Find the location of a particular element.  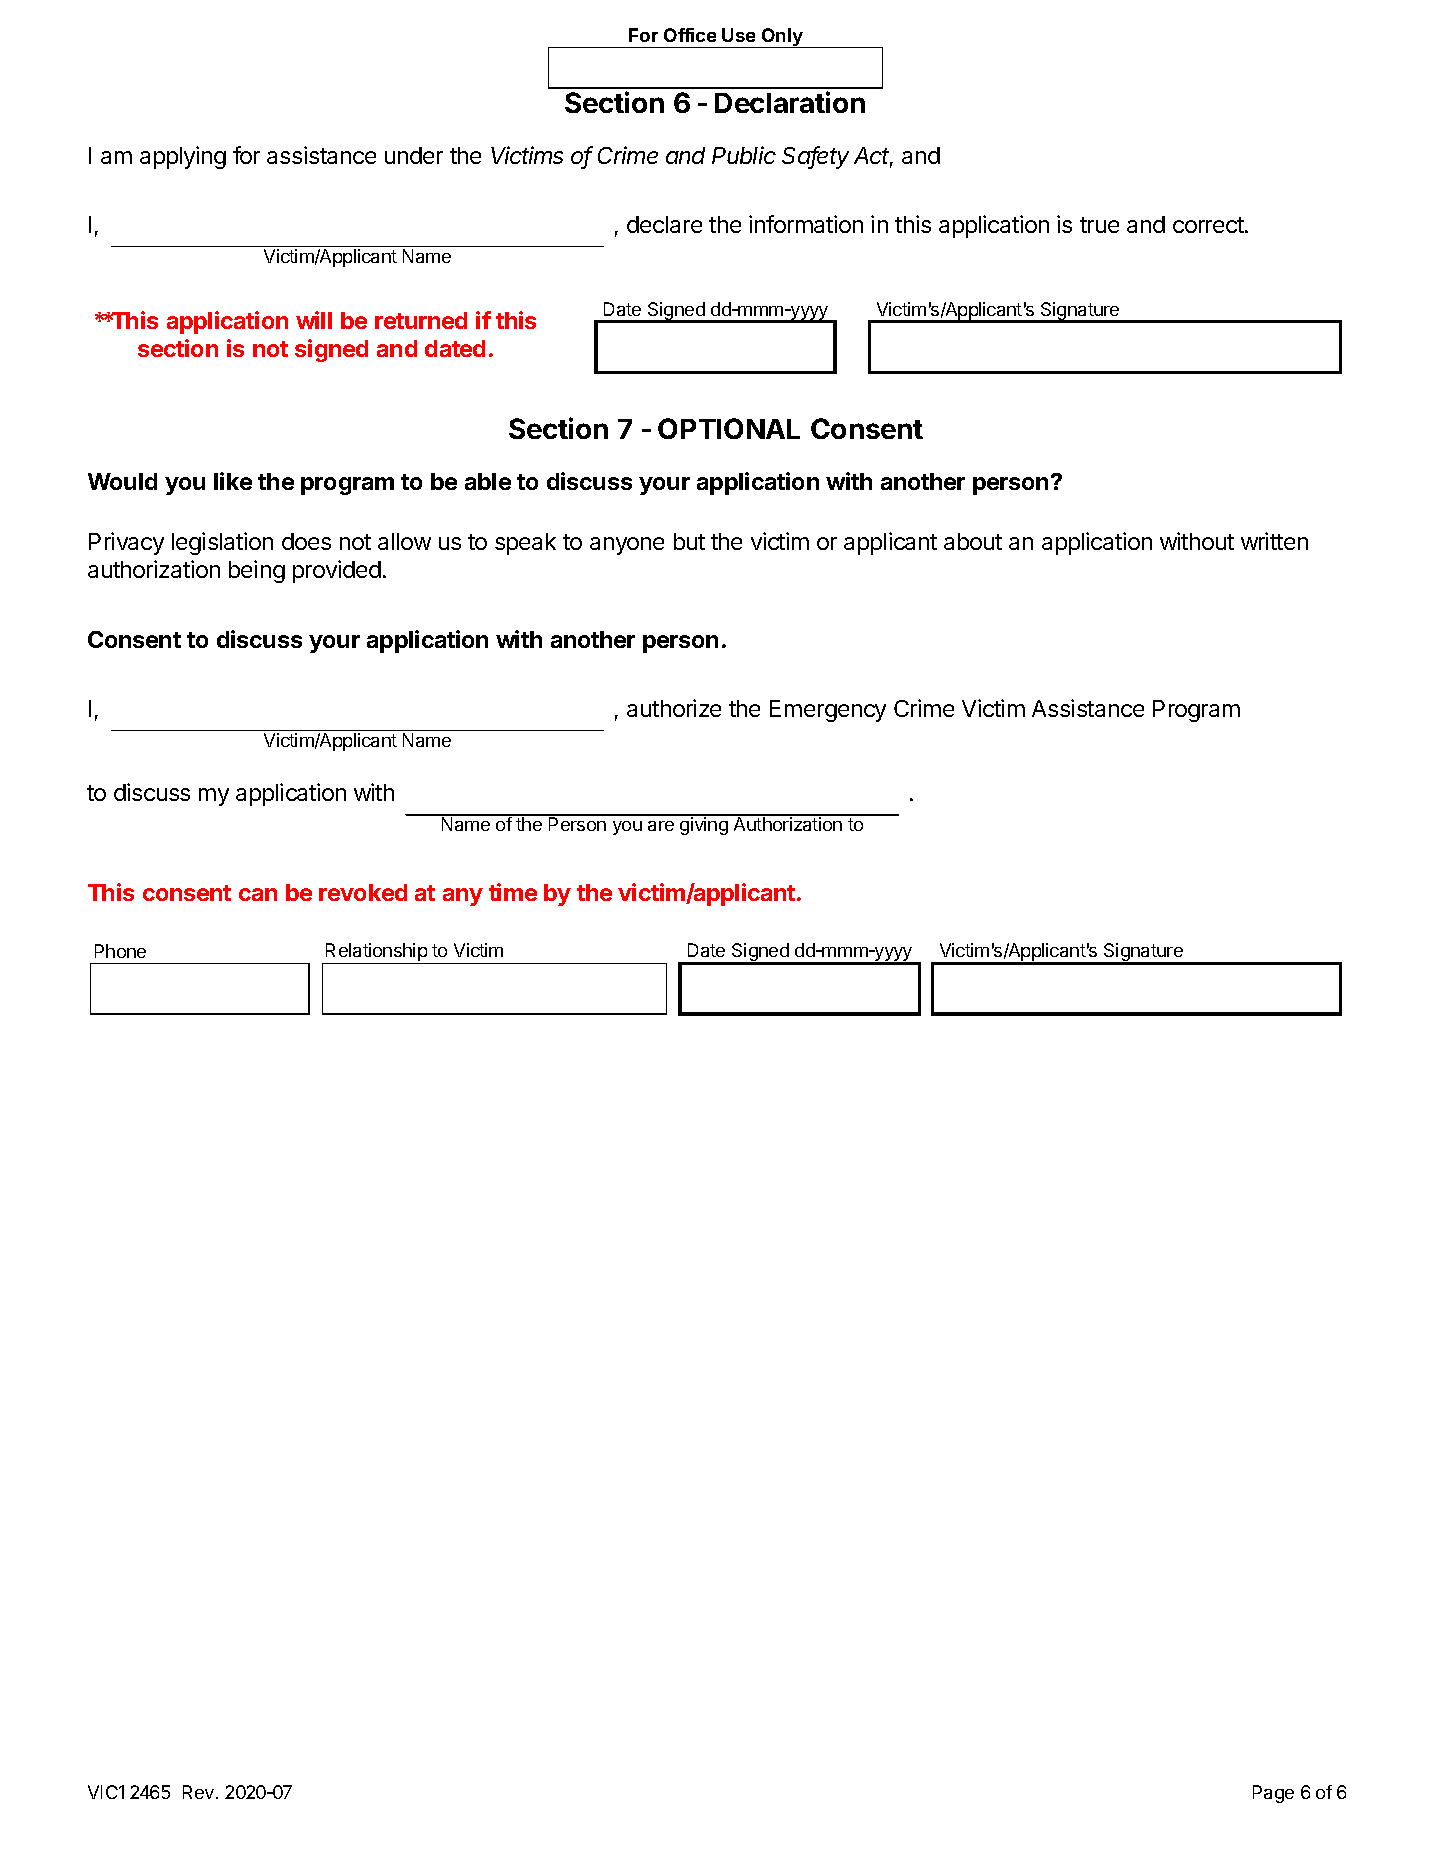

applying is located at coordinates (183, 157).
